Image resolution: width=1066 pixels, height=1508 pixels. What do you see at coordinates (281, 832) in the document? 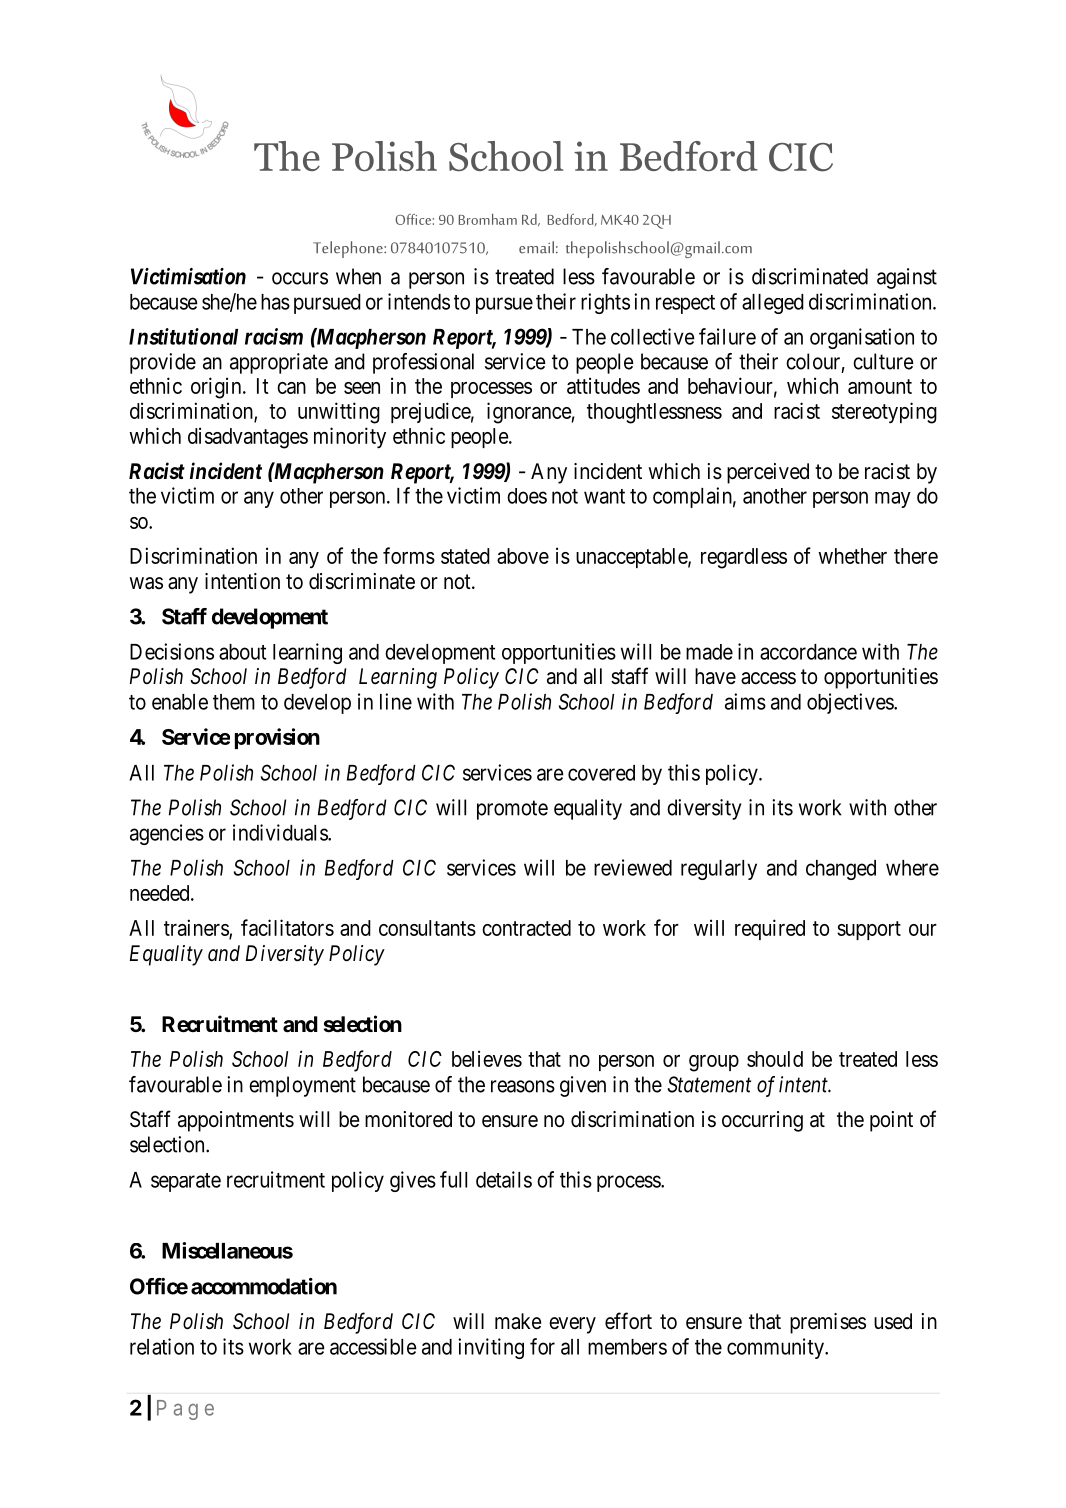
I see `individuals` at bounding box center [281, 832].
